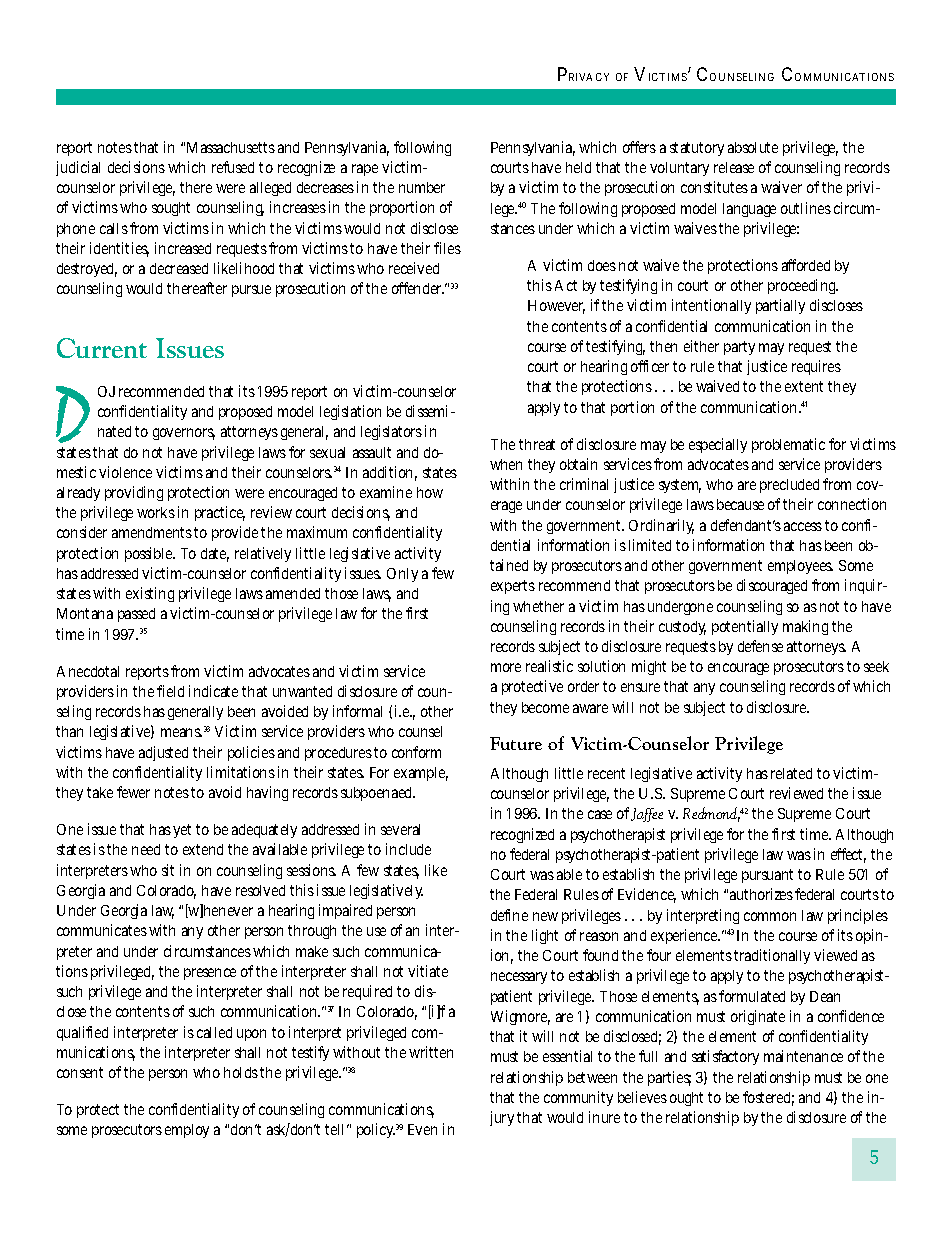  Describe the element at coordinates (760, 646) in the image. I see `defense` at that location.
